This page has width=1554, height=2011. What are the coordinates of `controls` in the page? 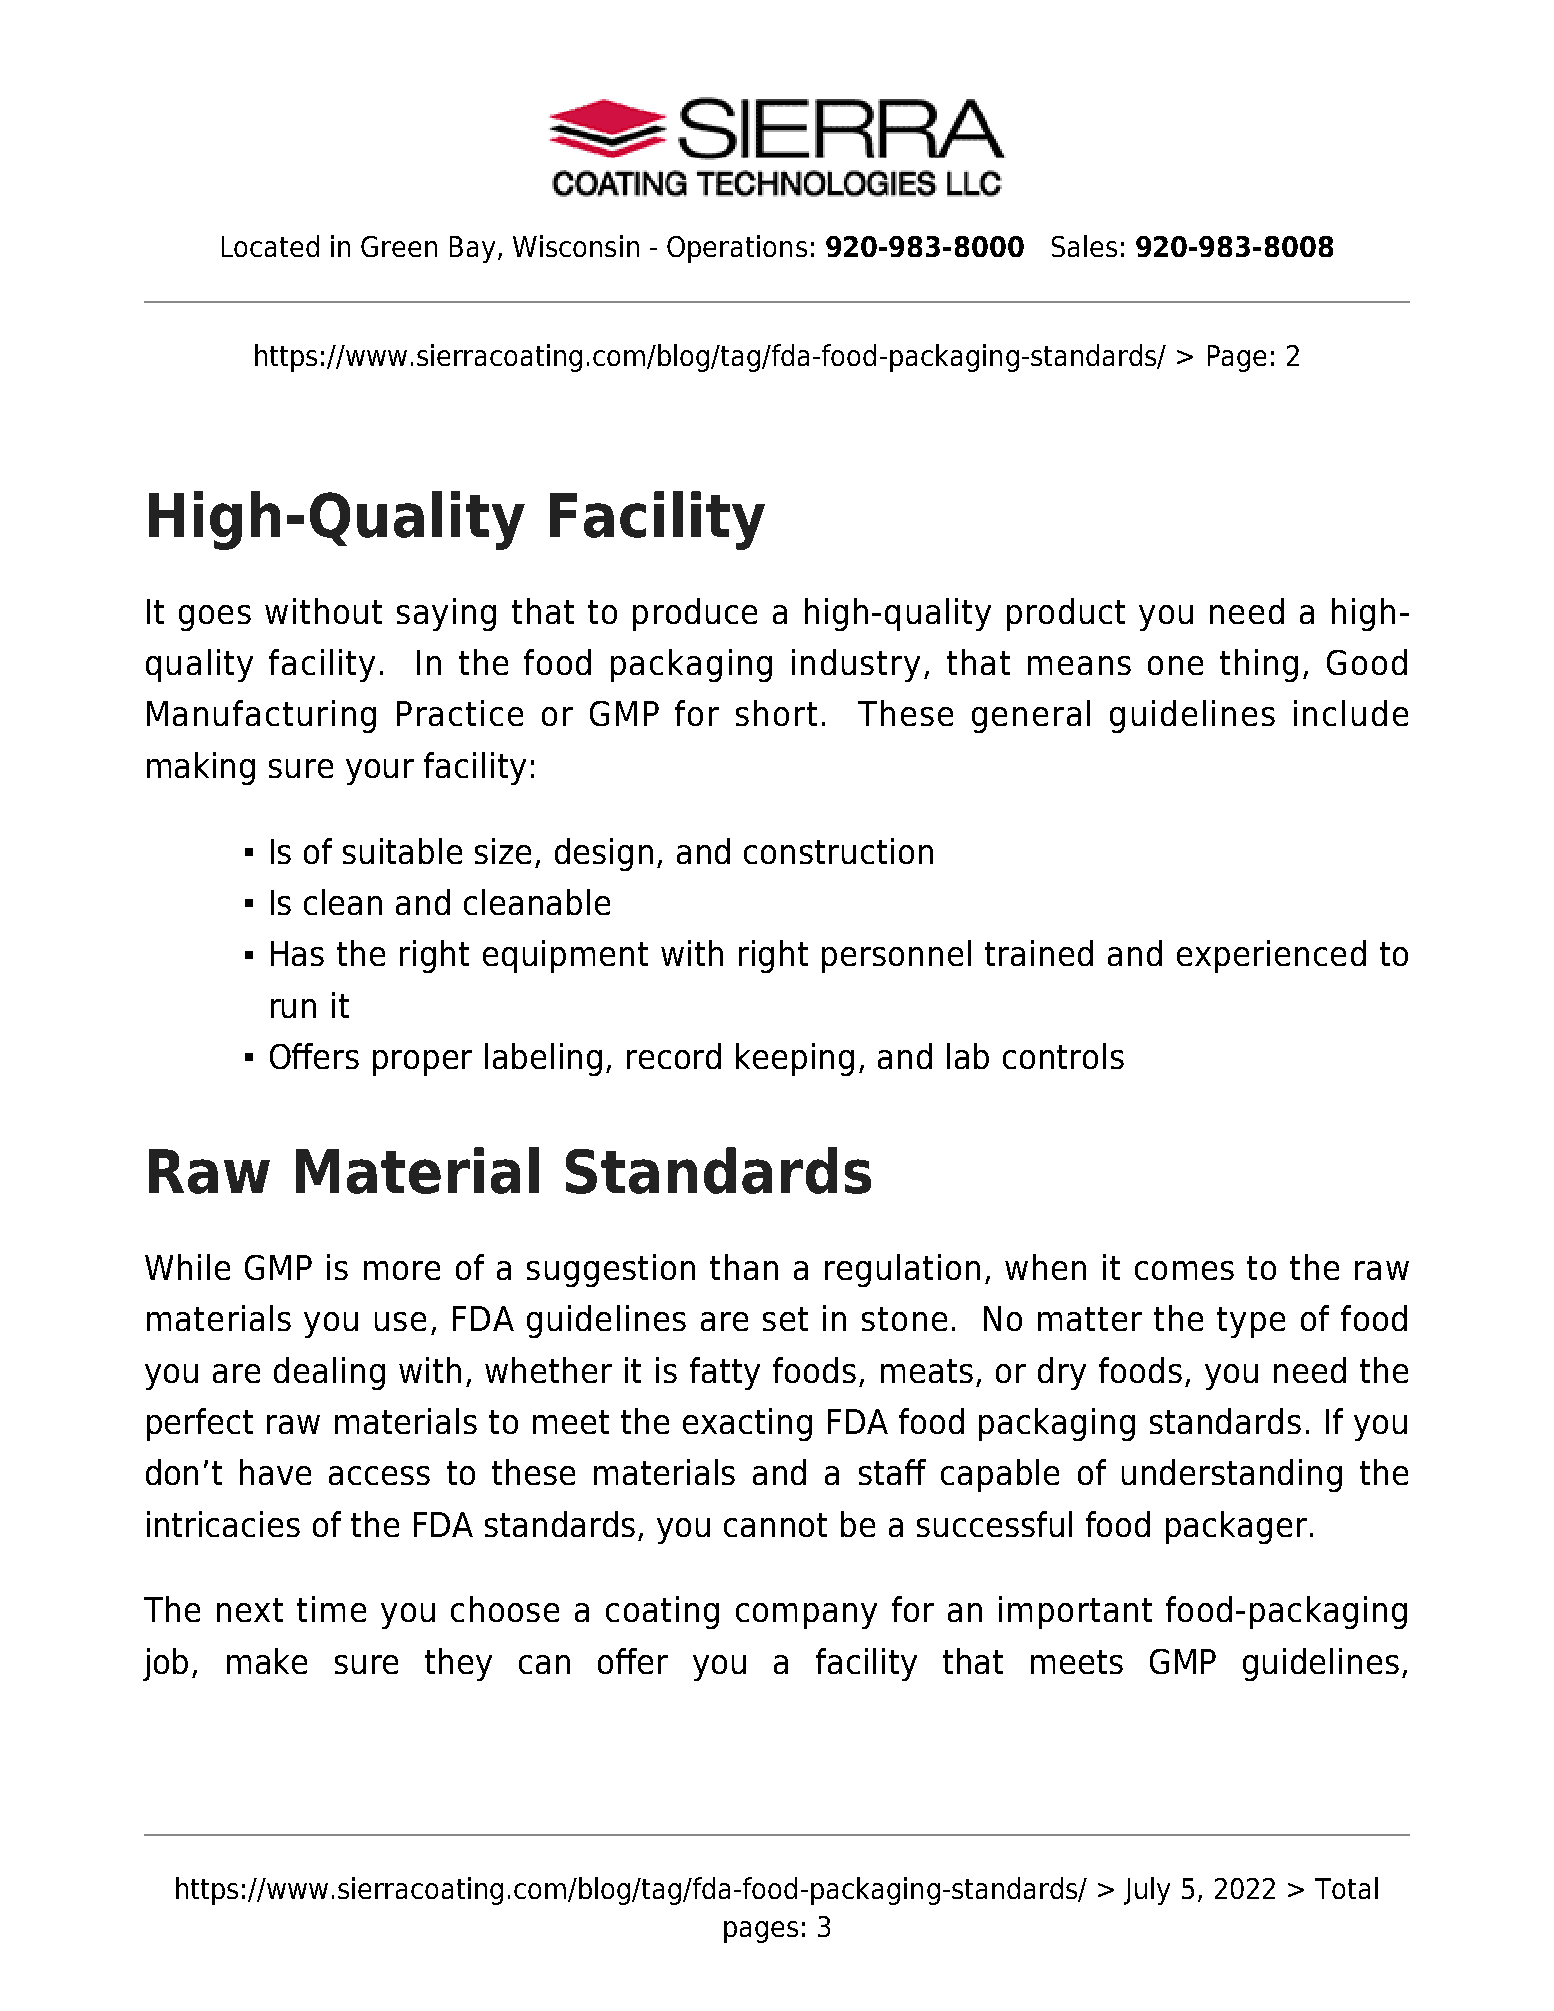 It's located at (1063, 1056).
